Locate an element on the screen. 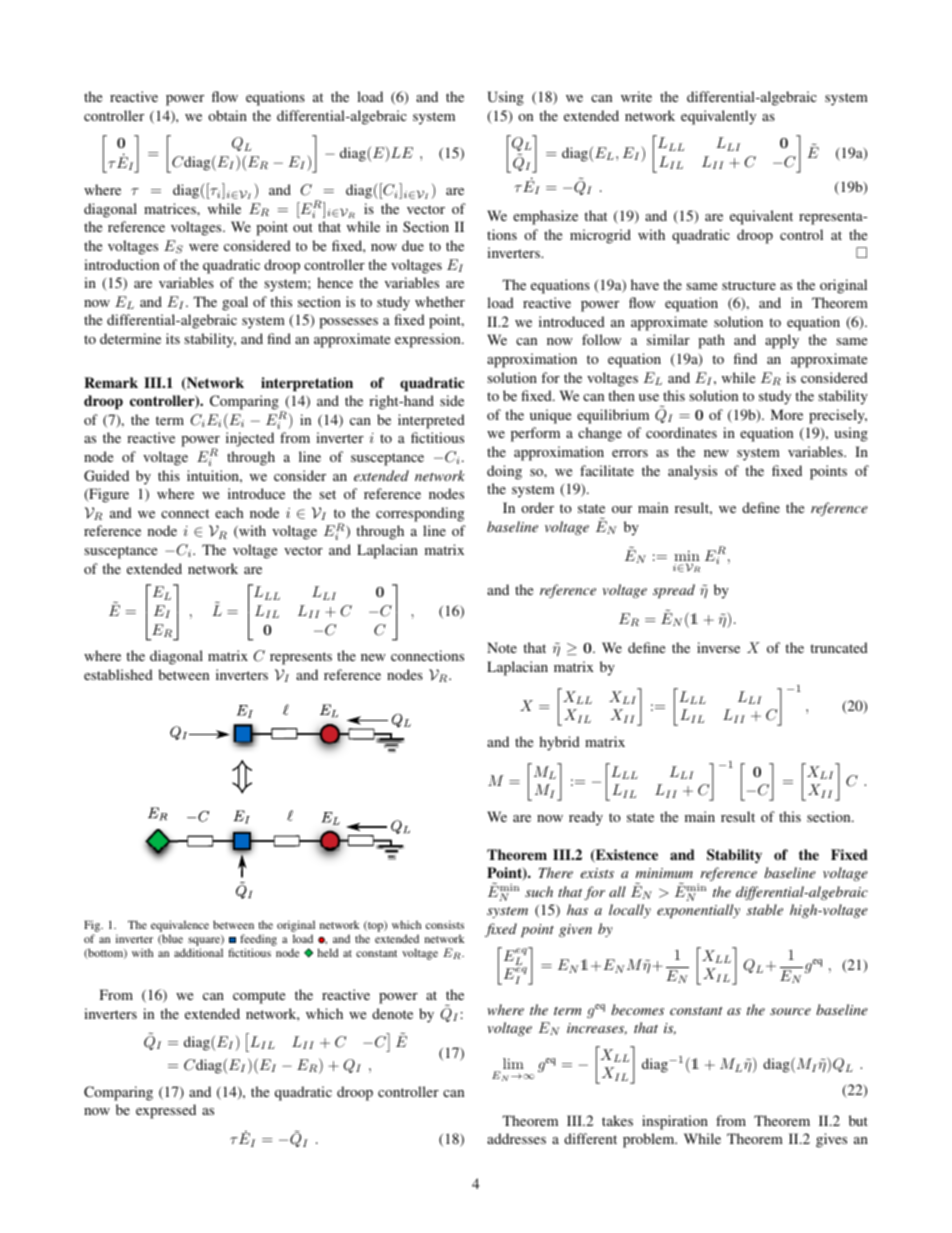  corresponding is located at coordinates (420, 514).
